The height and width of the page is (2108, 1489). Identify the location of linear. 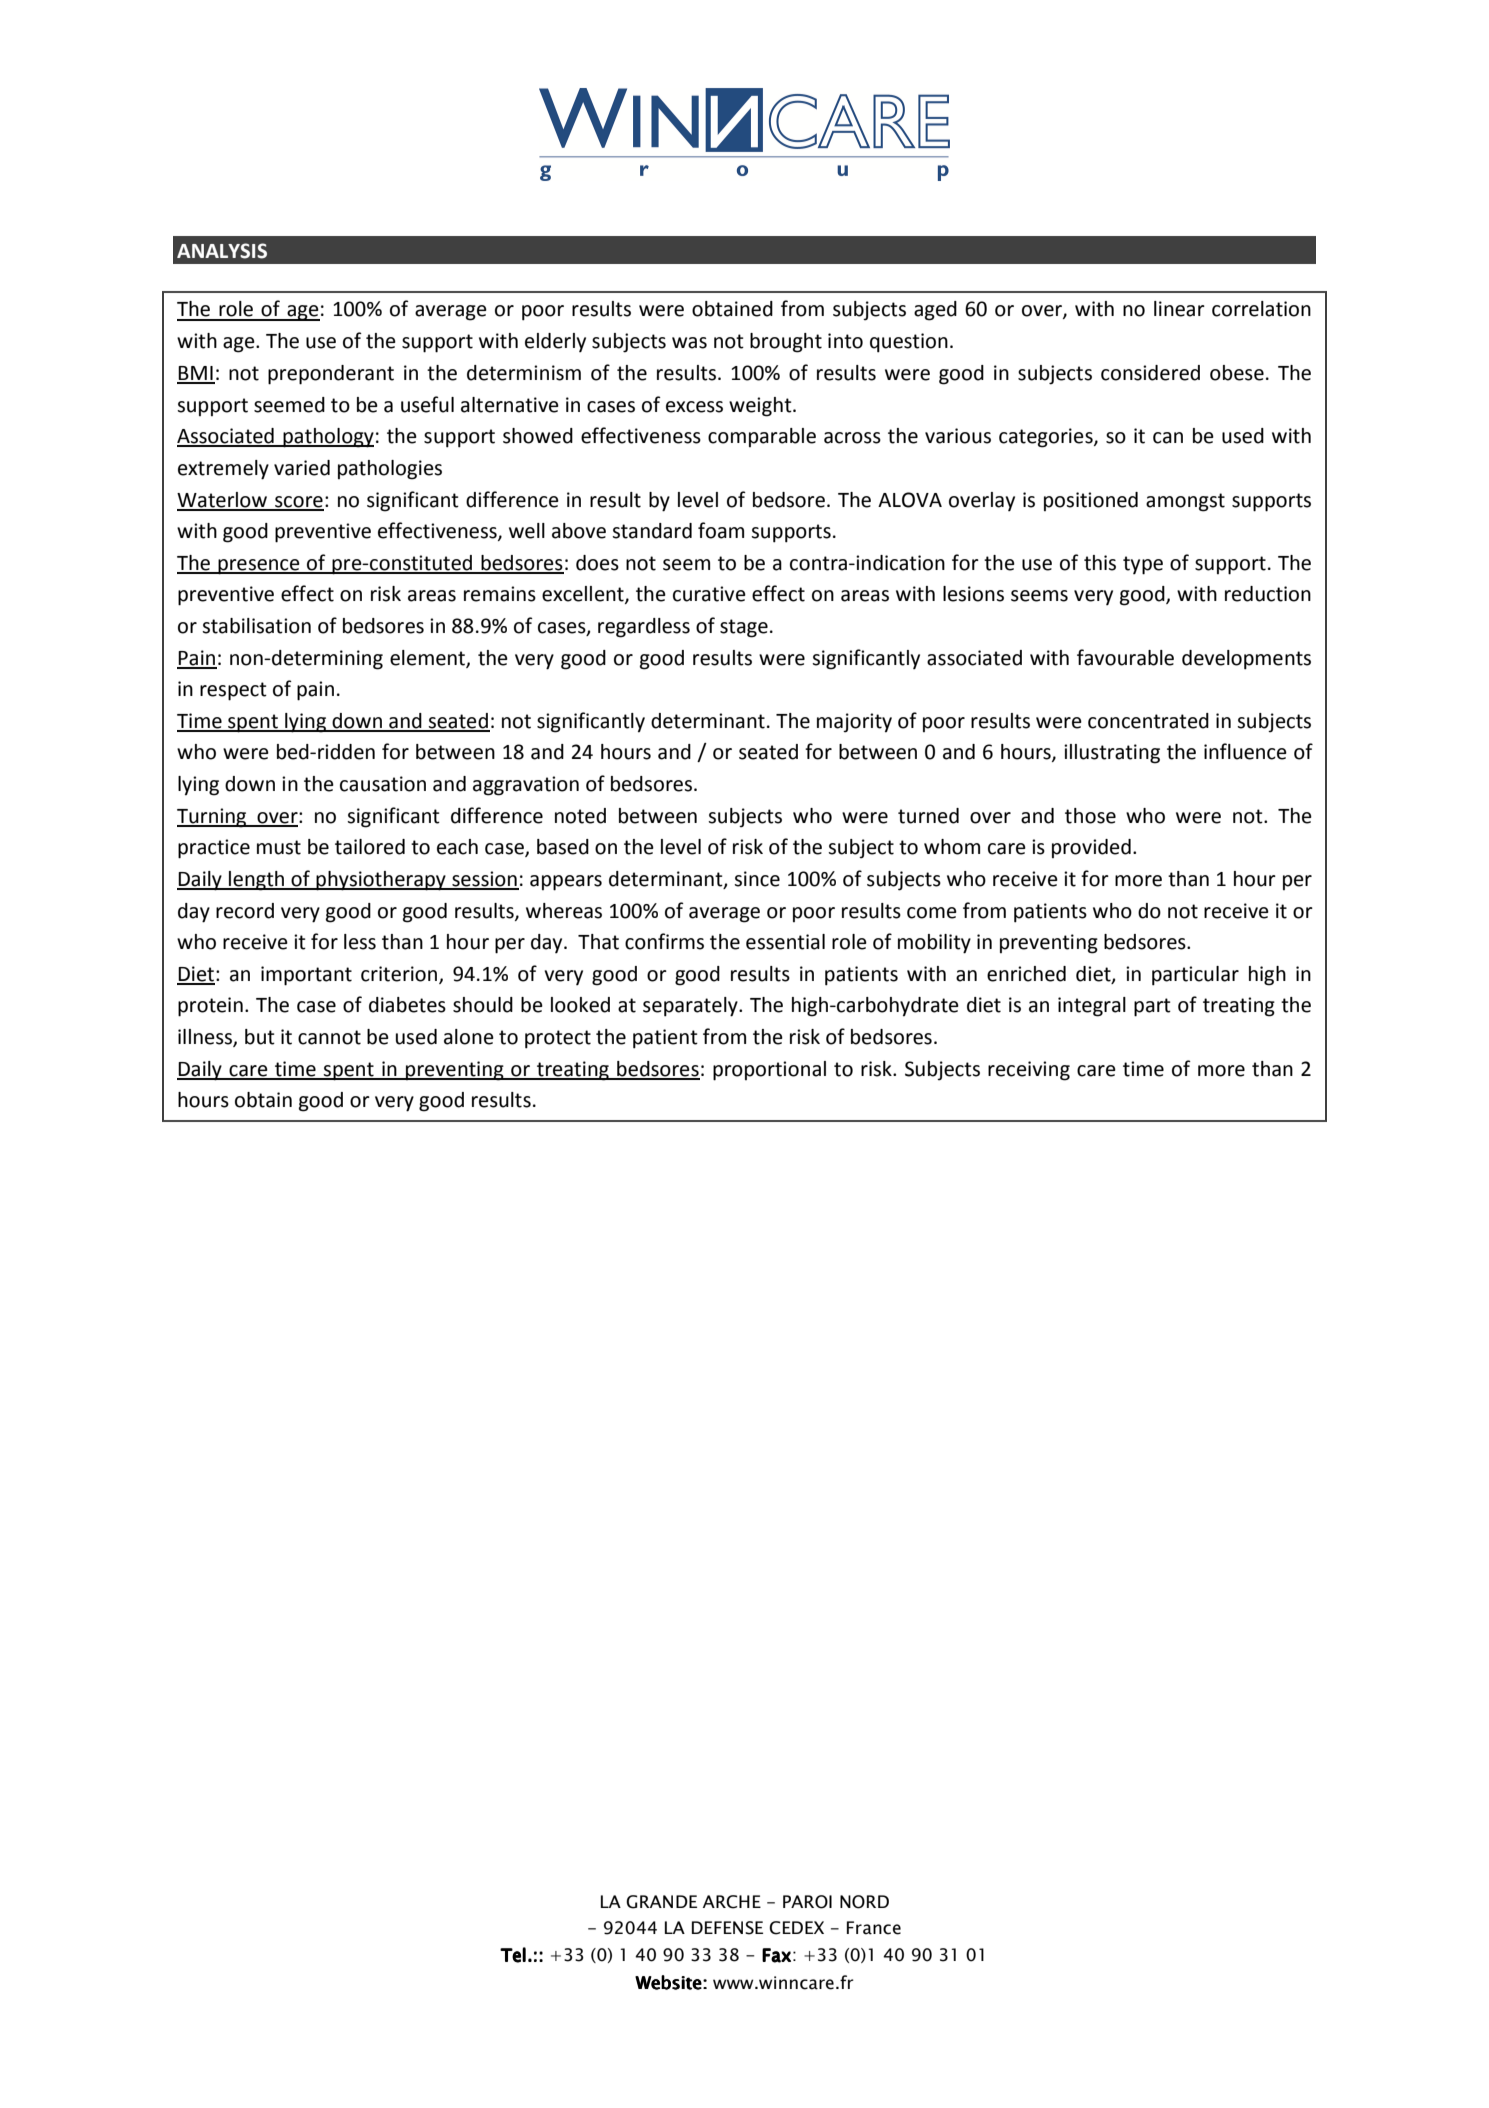
(1179, 309).
